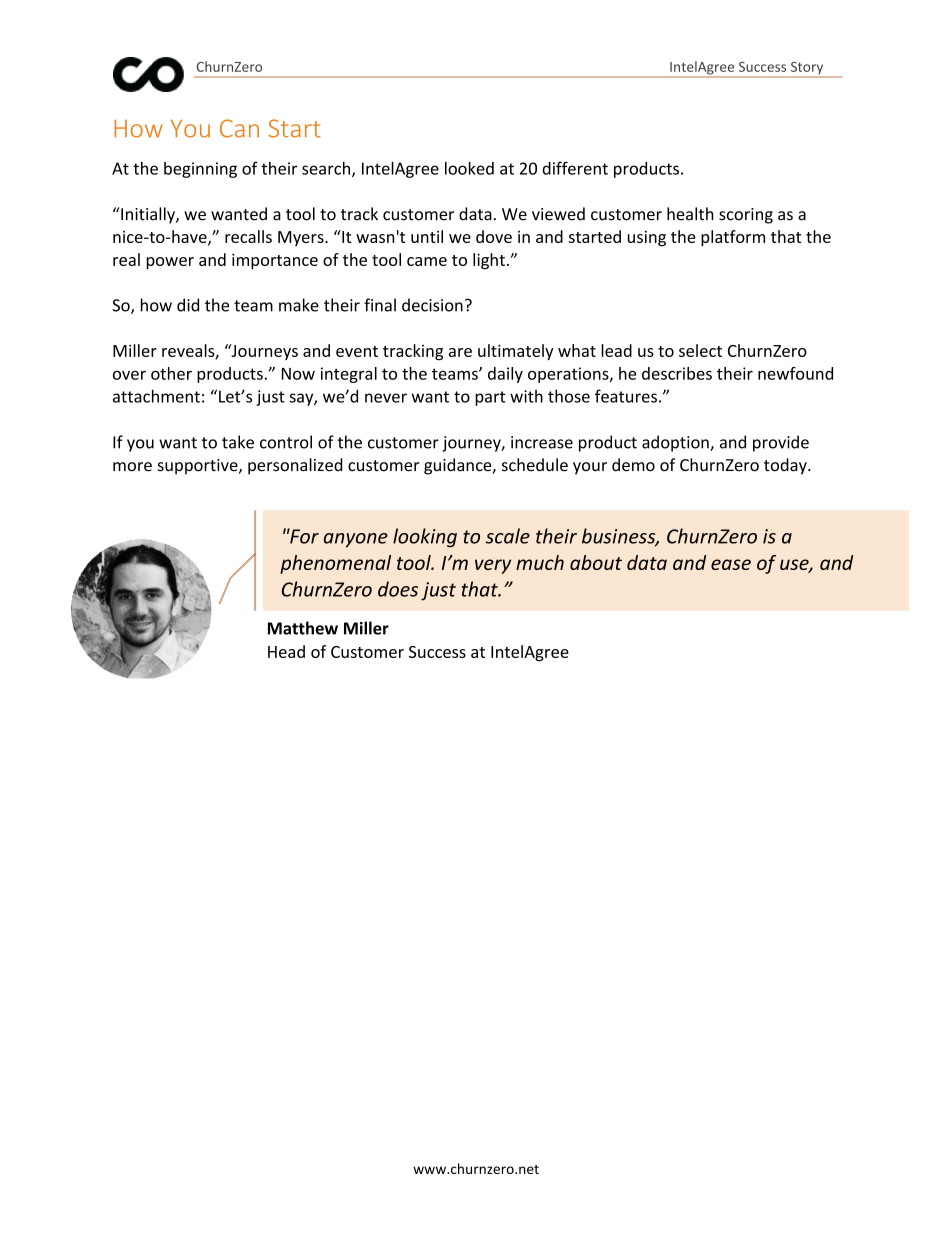 The image size is (952, 1233). I want to click on Head, so click(286, 651).
